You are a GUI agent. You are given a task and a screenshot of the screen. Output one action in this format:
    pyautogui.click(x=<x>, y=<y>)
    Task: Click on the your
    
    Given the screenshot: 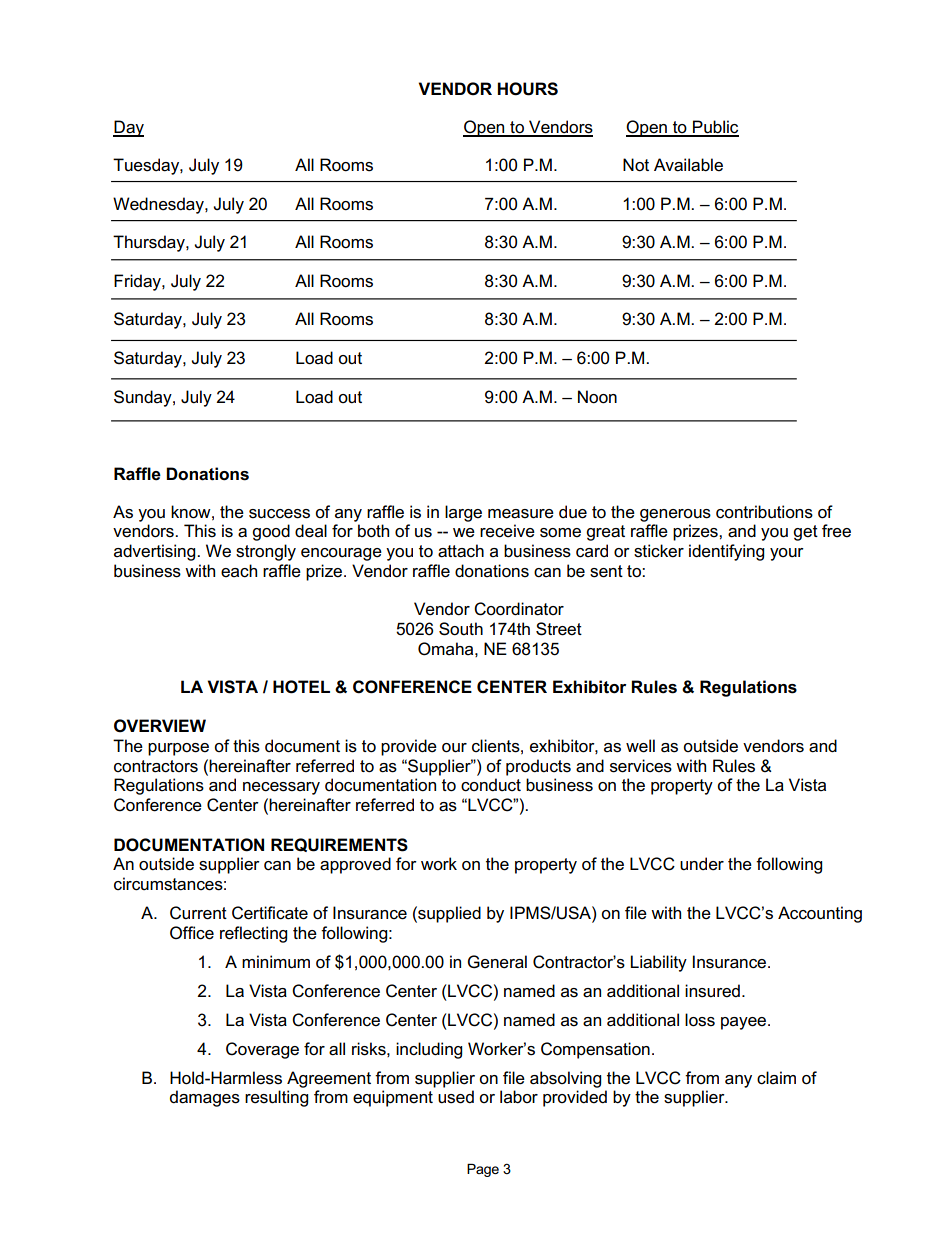 What is the action you would take?
    pyautogui.click(x=787, y=554)
